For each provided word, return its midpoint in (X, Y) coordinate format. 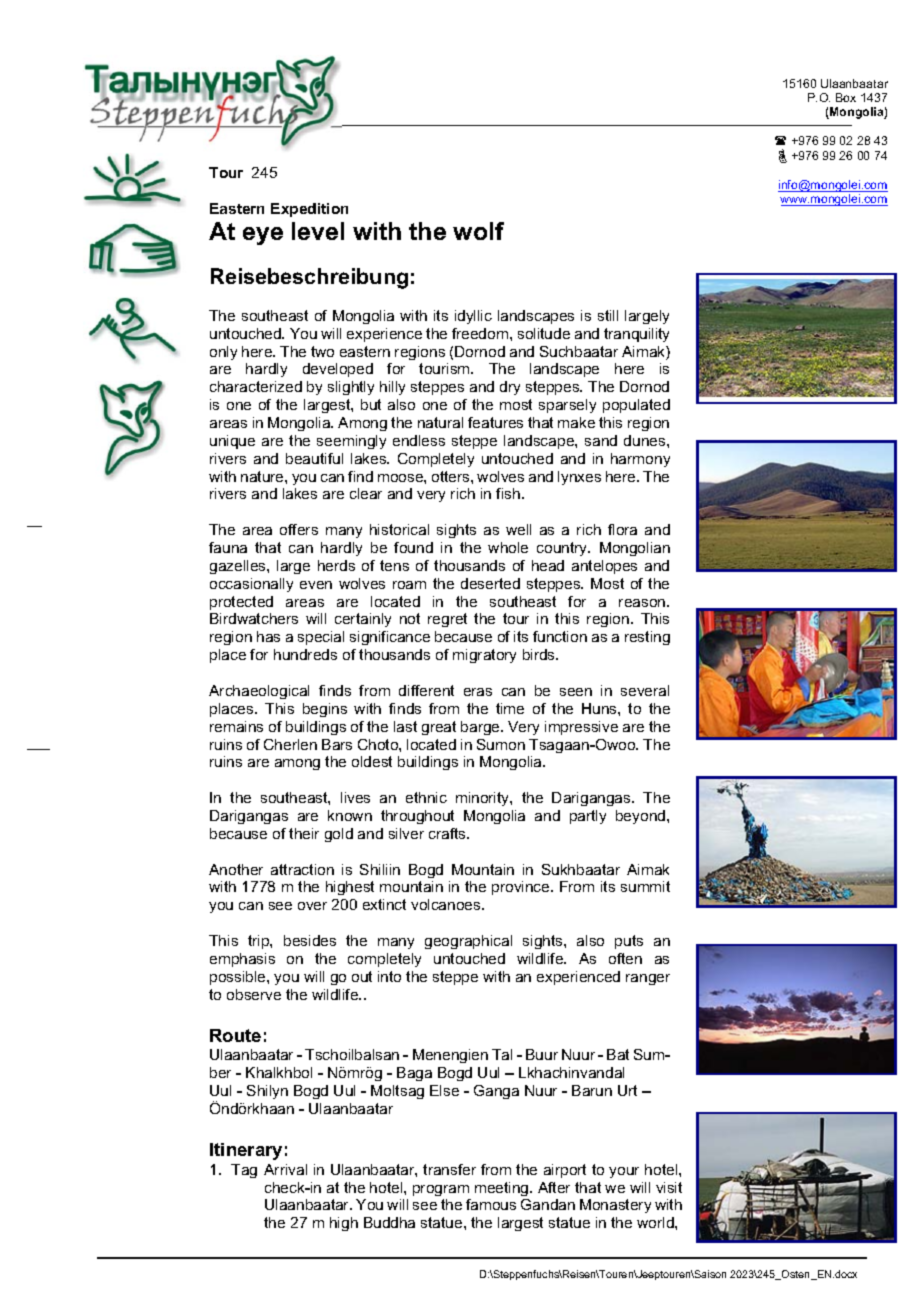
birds (540, 654)
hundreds (305, 654)
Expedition (309, 210)
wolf (478, 231)
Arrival (285, 1169)
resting (647, 638)
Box (846, 97)
